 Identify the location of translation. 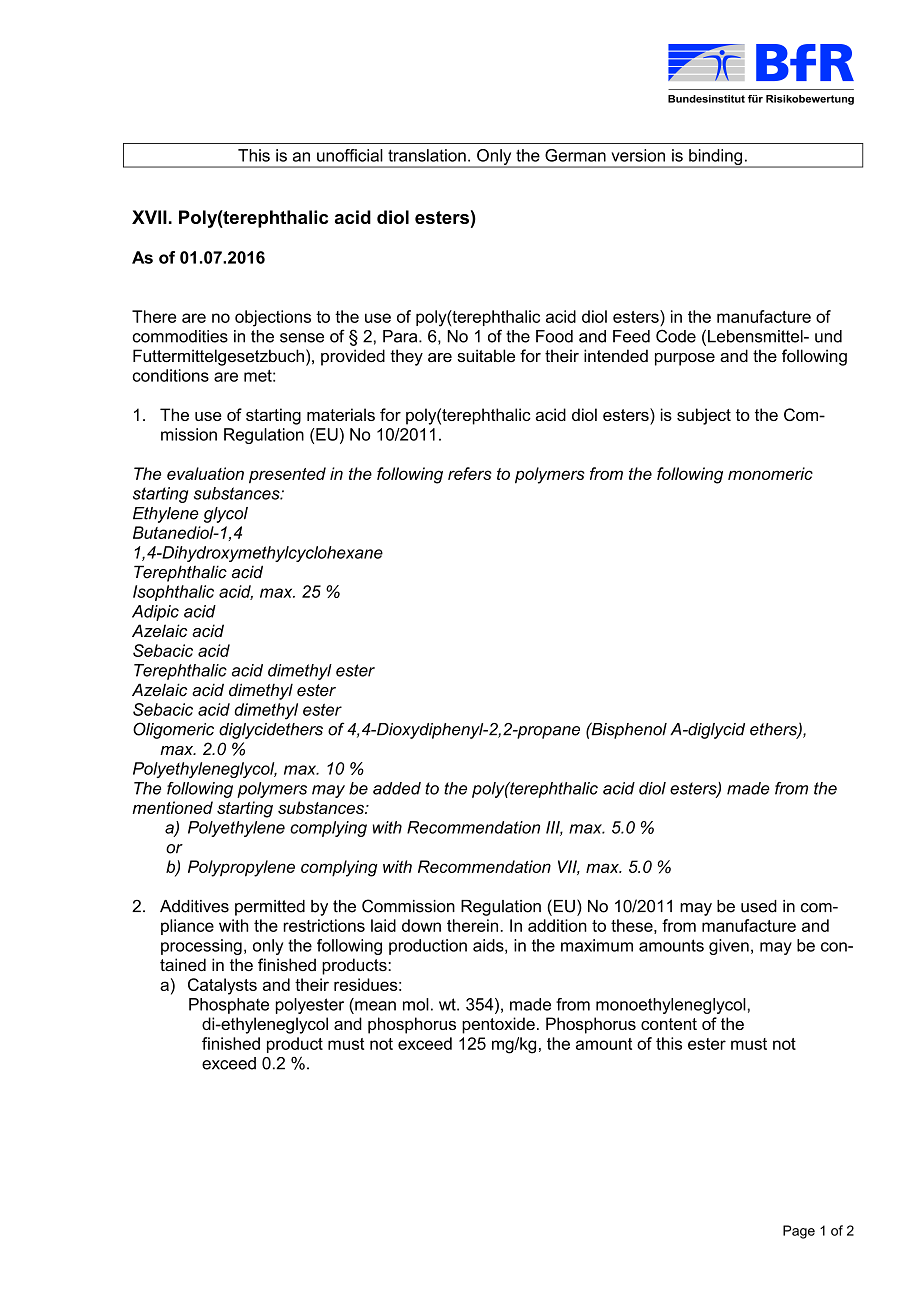
(427, 155).
